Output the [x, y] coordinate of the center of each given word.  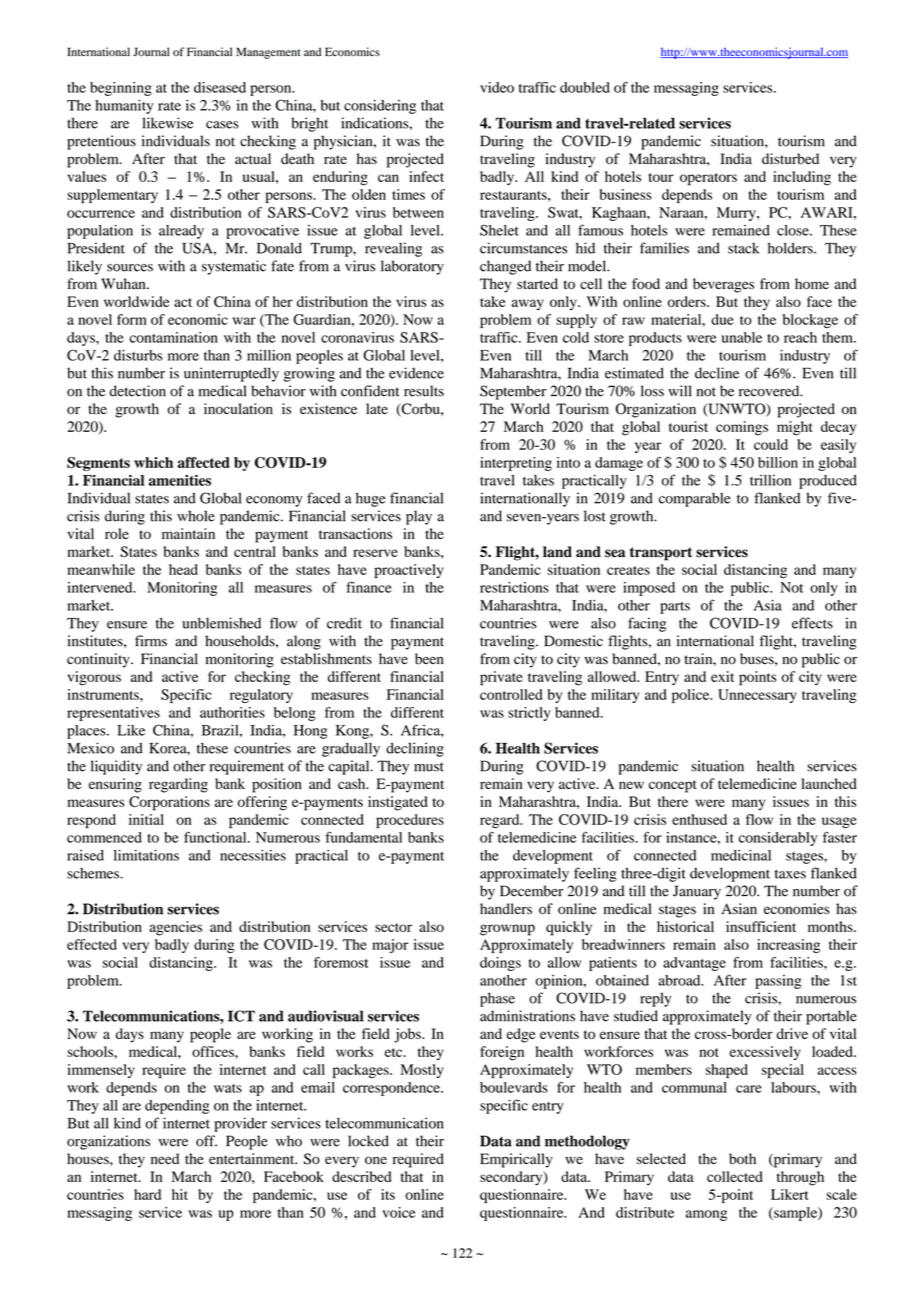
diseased [220, 87]
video [497, 87]
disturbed [790, 159]
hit [180, 1194]
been [429, 659]
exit [722, 676]
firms [151, 641]
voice [398, 1212]
